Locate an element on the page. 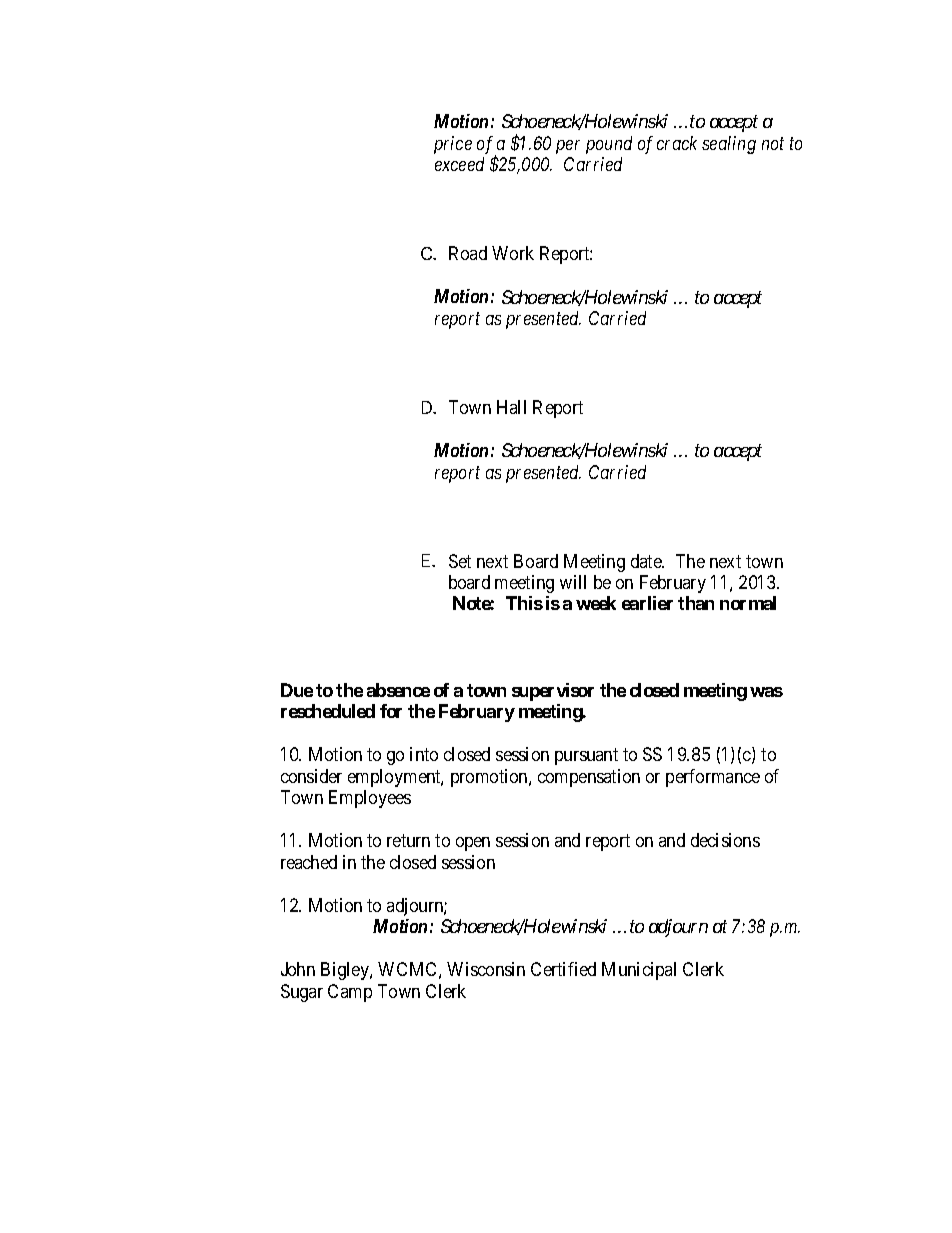  Hall is located at coordinates (511, 407).
